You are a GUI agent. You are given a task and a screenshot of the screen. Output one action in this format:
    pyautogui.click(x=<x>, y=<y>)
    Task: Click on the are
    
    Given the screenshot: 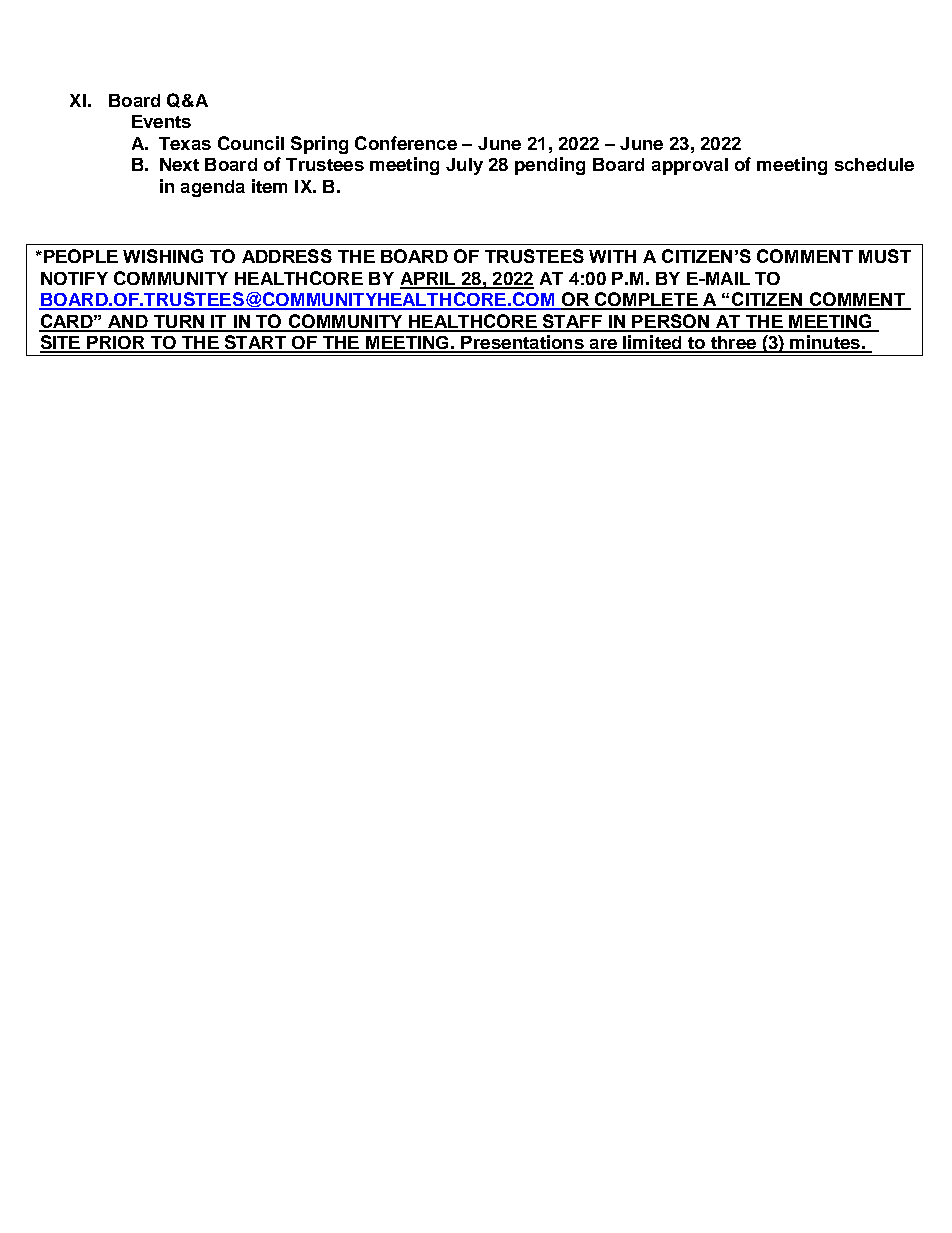 What is the action you would take?
    pyautogui.click(x=603, y=345)
